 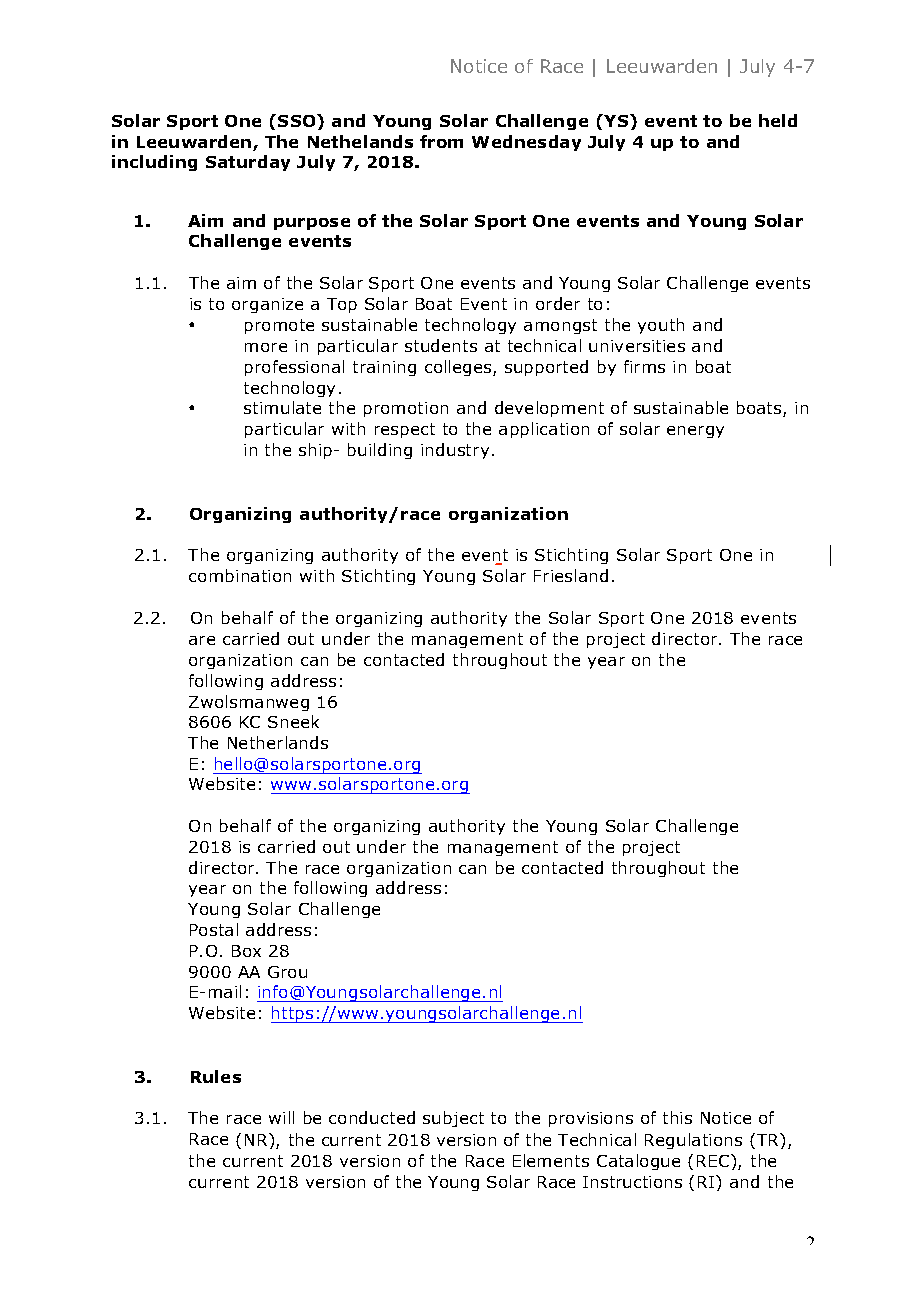 What do you see at coordinates (778, 120) in the screenshot?
I see `held` at bounding box center [778, 120].
